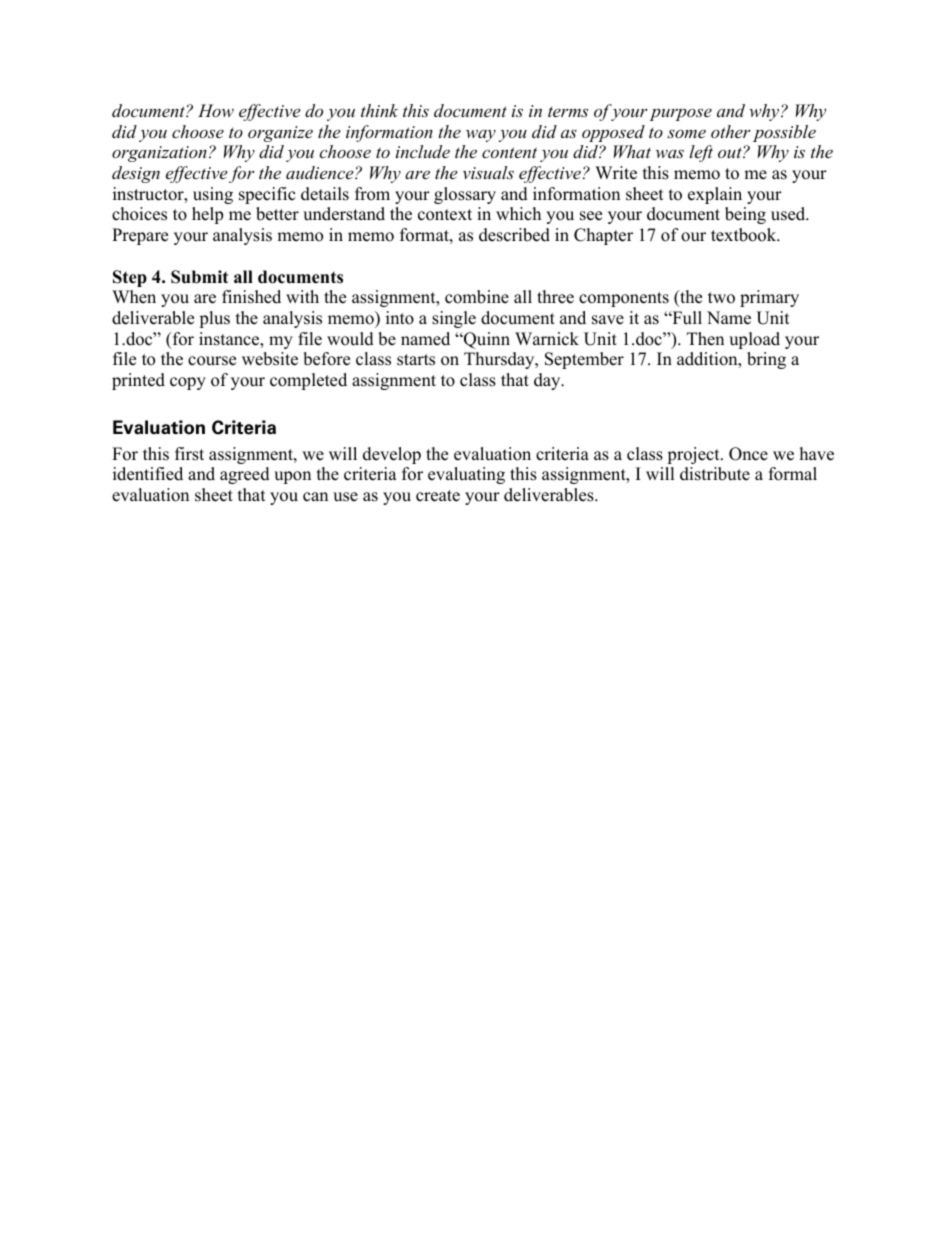 The height and width of the screenshot is (1233, 952). Describe the element at coordinates (481, 135) in the screenshot. I see `way` at that location.
